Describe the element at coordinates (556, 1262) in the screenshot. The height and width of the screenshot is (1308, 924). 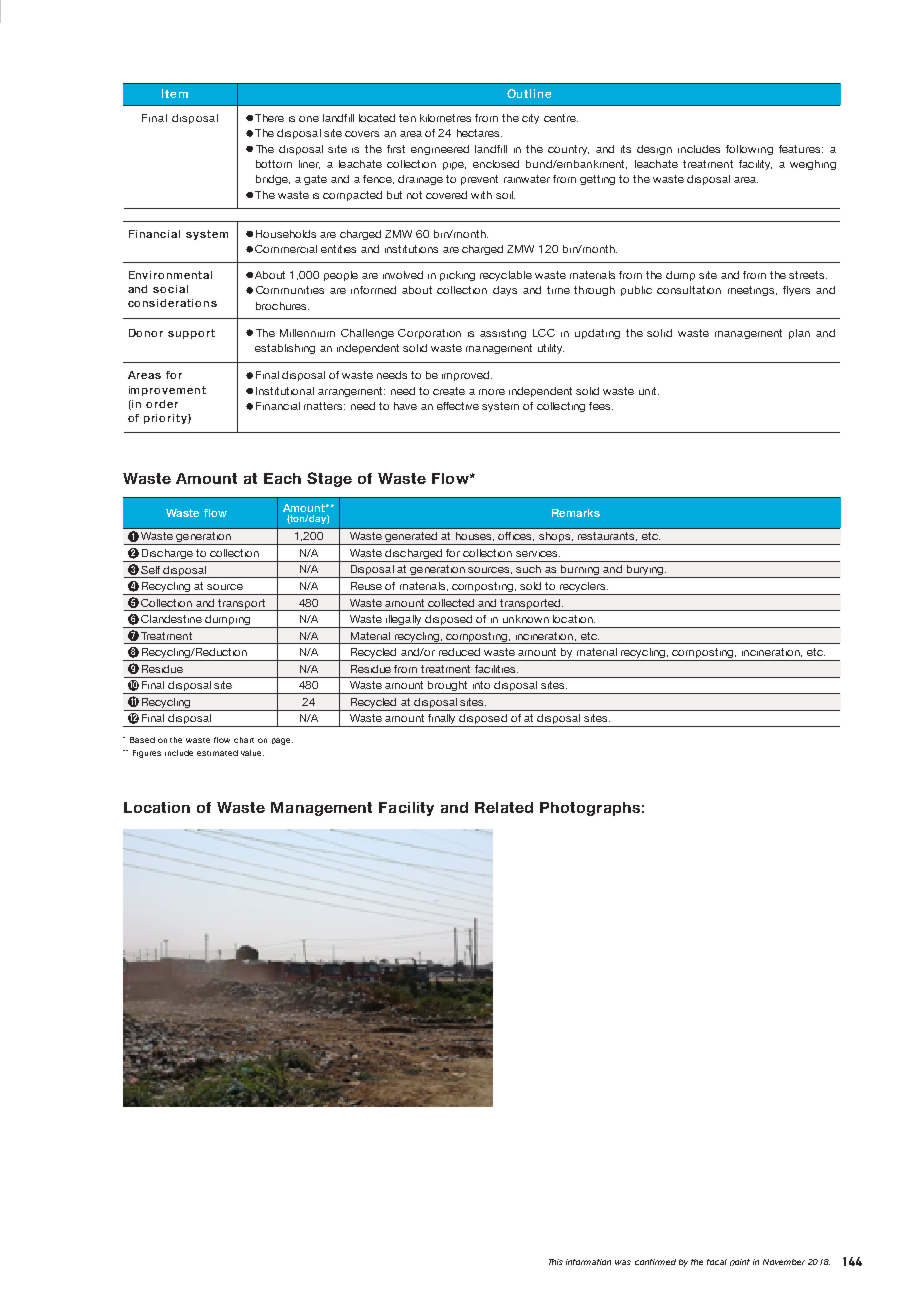
I see `This` at that location.
